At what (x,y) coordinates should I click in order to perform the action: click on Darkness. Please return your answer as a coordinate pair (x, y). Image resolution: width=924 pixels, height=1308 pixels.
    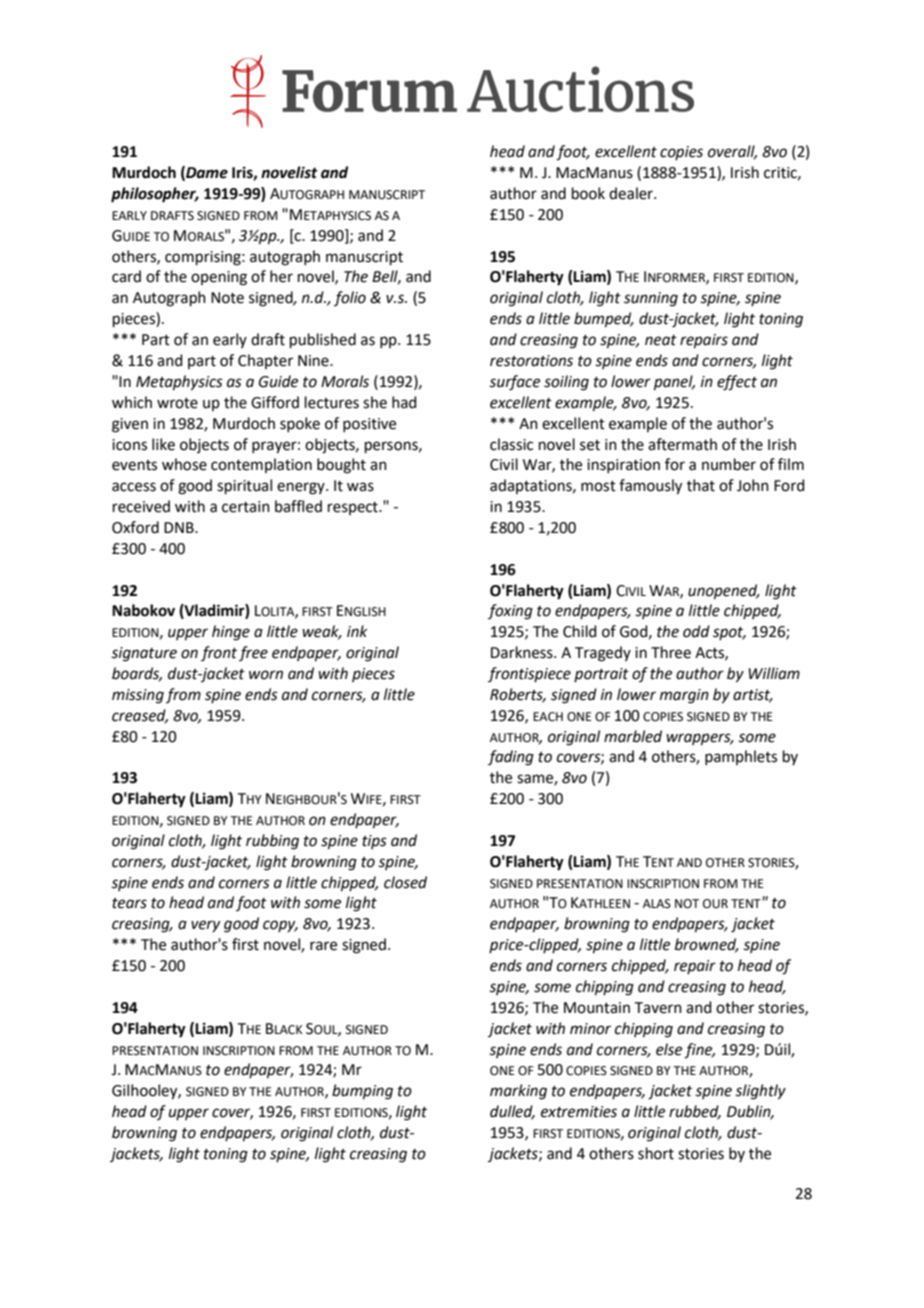
    Looking at the image, I should click on (523, 652).
